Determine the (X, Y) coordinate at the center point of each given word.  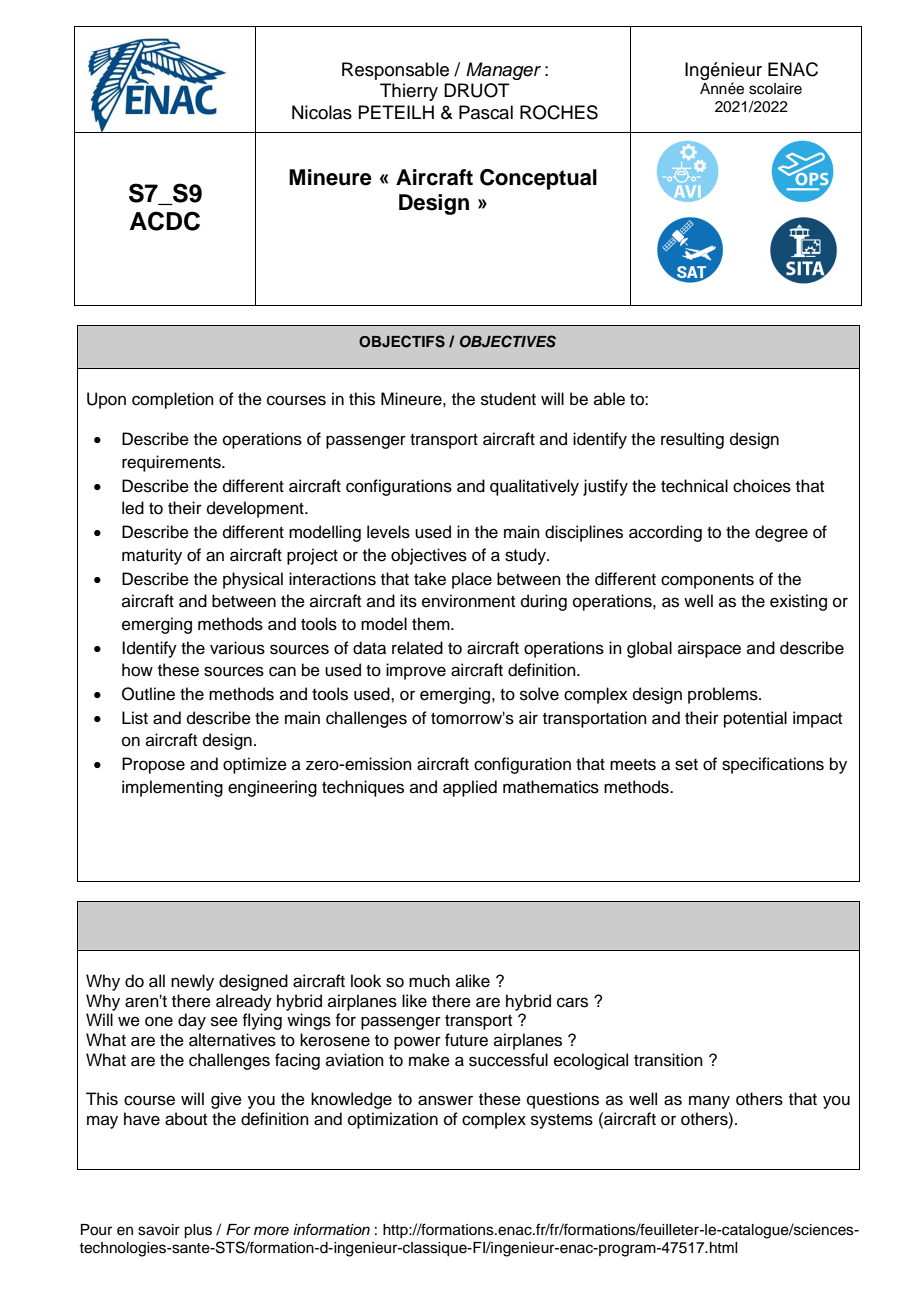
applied (470, 788)
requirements (172, 463)
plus (198, 1231)
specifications (773, 765)
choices (762, 486)
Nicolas (322, 112)
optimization (393, 1120)
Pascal (486, 112)
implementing (172, 788)
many (709, 1102)
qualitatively (534, 487)
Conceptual (538, 179)
